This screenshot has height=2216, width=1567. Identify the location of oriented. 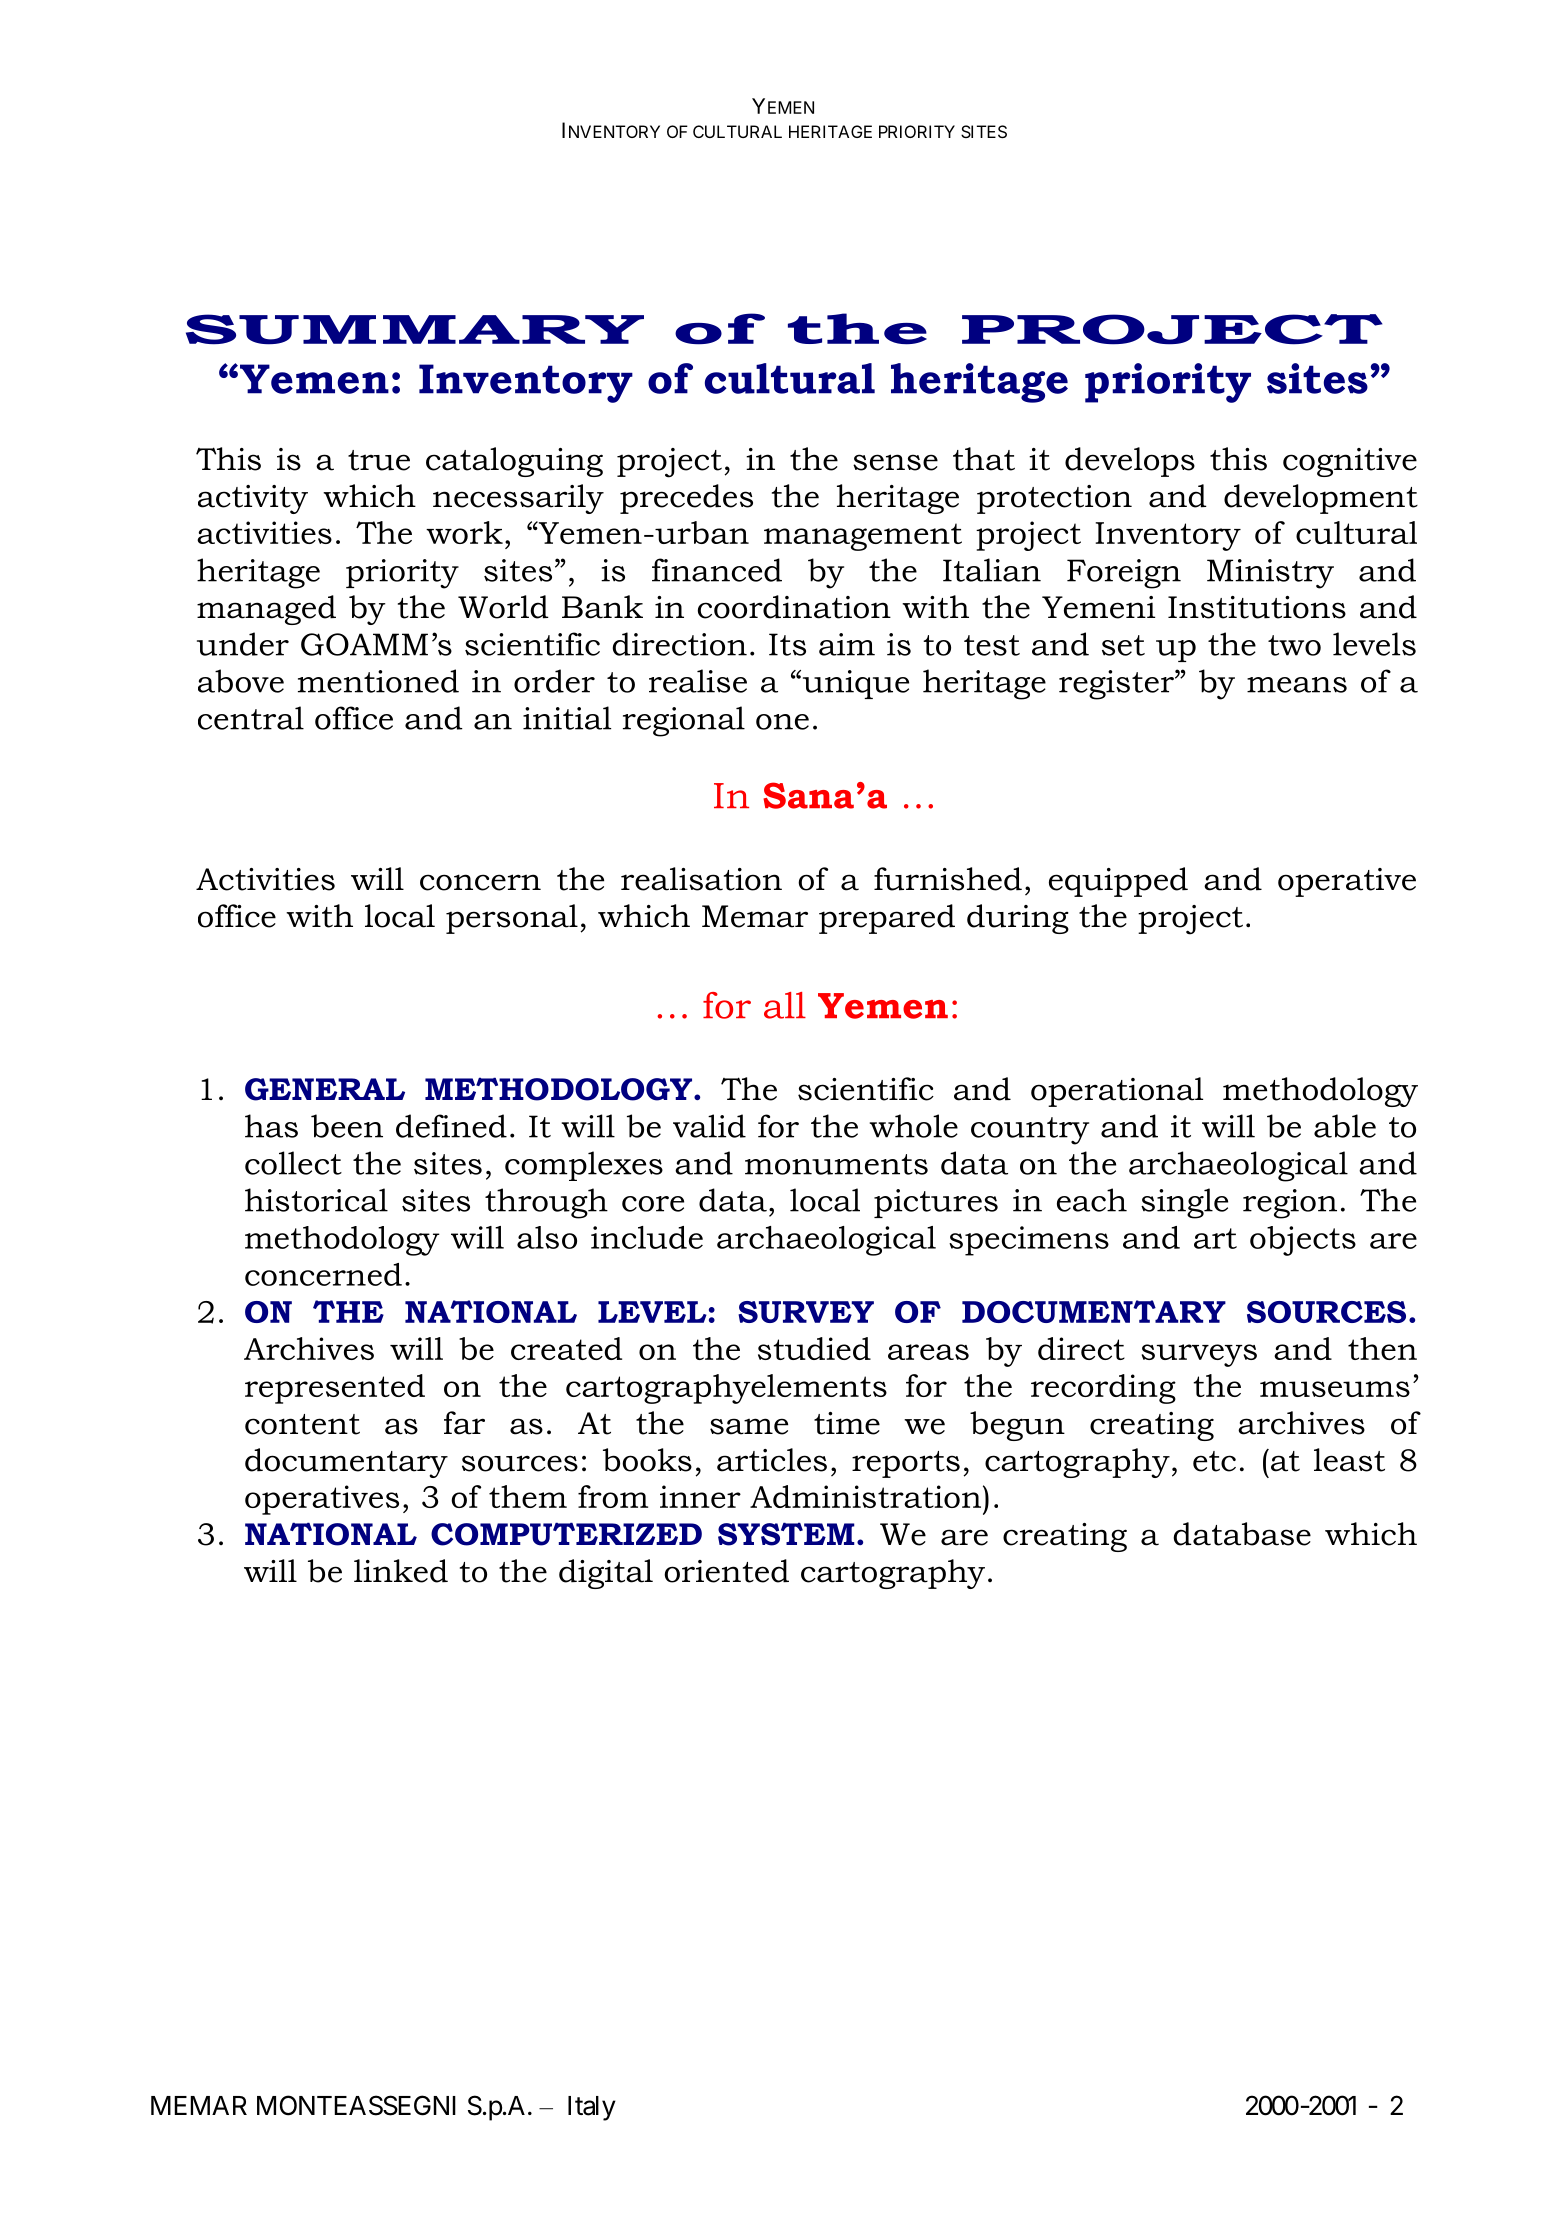
(726, 1571).
